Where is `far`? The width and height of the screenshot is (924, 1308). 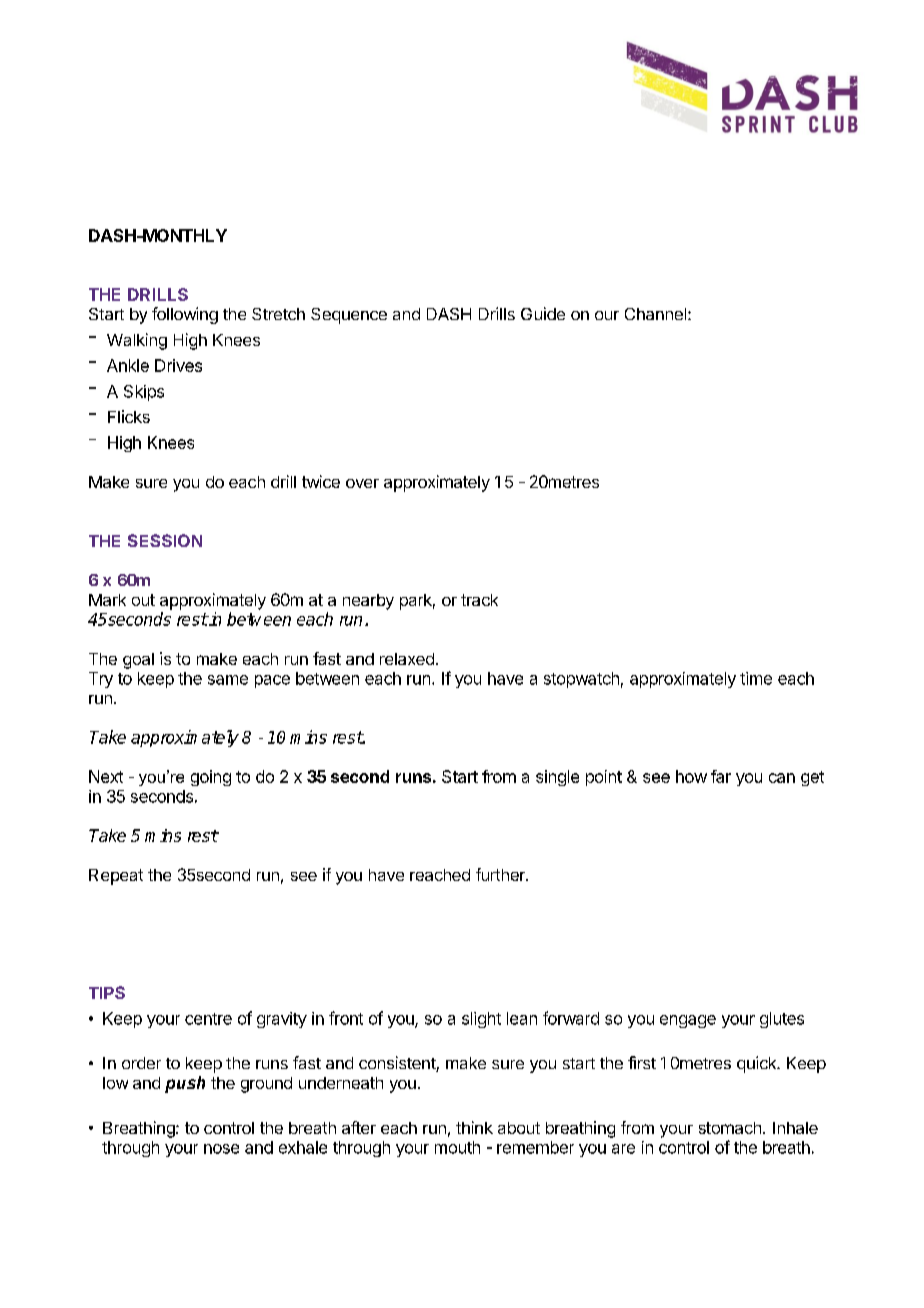
far is located at coordinates (721, 776).
